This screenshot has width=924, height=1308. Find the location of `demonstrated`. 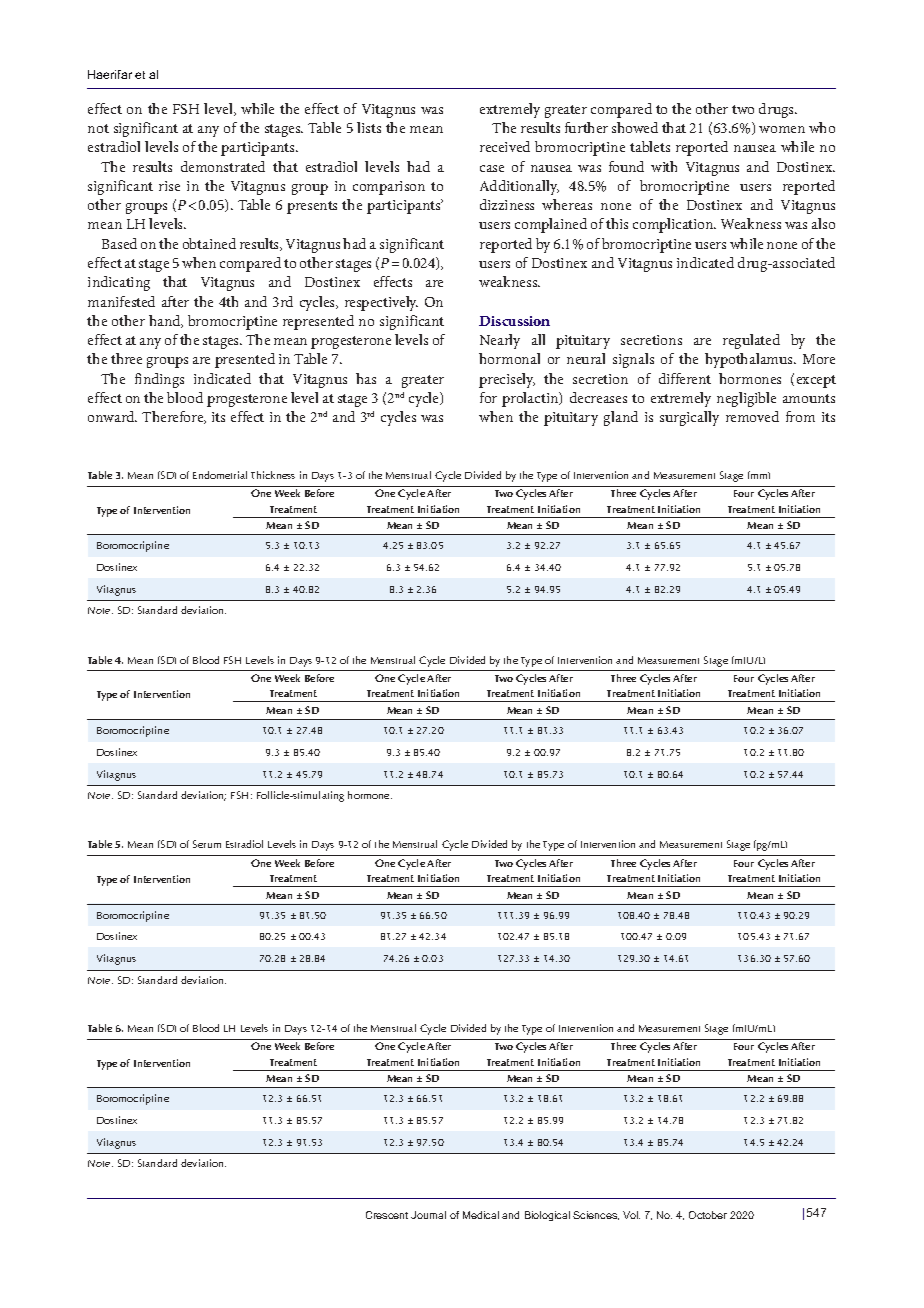

demonstrated is located at coordinates (223, 166).
